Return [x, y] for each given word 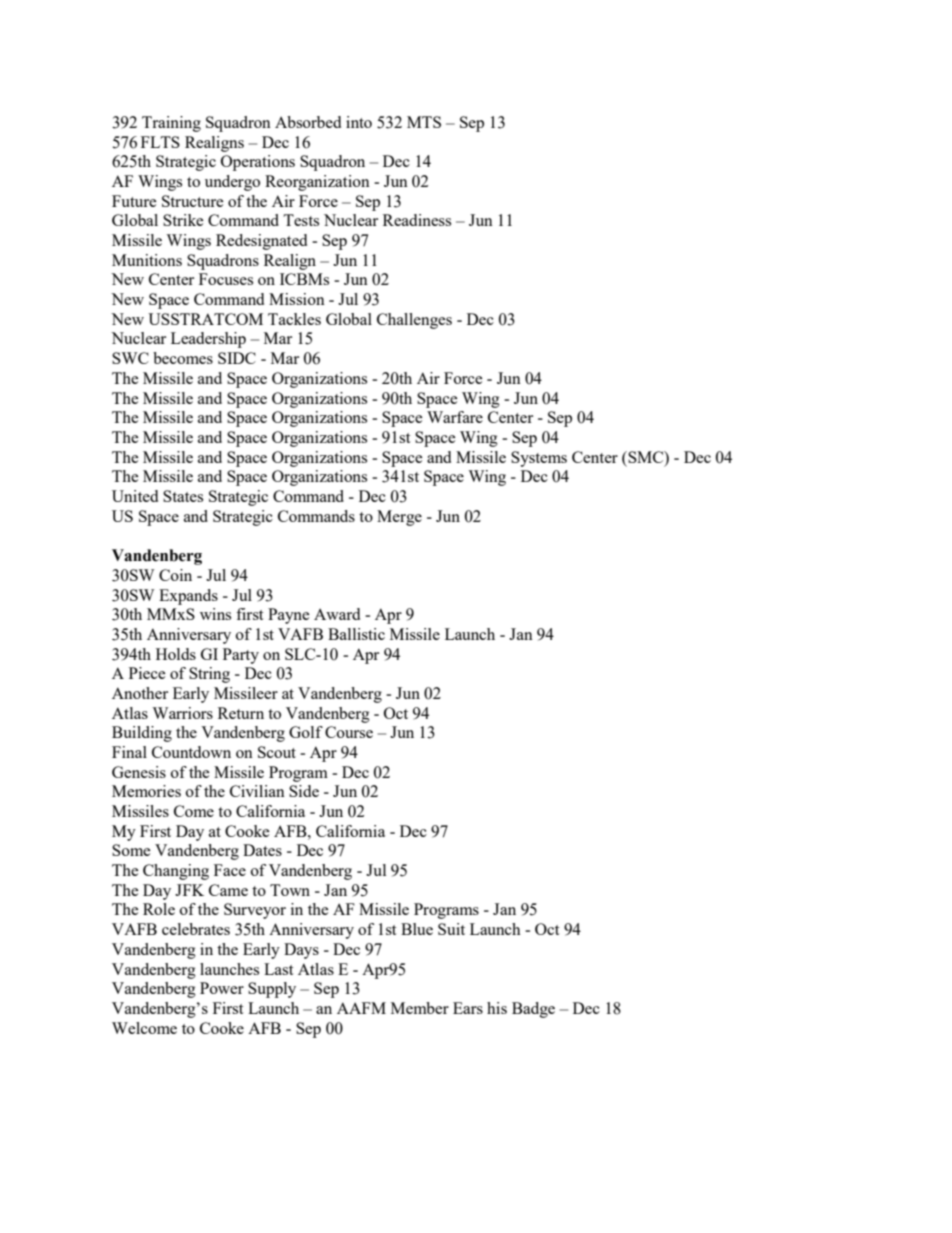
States [183, 496]
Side [304, 791]
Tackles [294, 319]
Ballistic [356, 634]
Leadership [208, 340]
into [359, 122]
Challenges [414, 321]
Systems [539, 459]
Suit [451, 929]
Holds [176, 654]
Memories [146, 791]
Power [222, 988]
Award [337, 614]
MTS [424, 122]
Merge [399, 518]
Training [171, 124]
